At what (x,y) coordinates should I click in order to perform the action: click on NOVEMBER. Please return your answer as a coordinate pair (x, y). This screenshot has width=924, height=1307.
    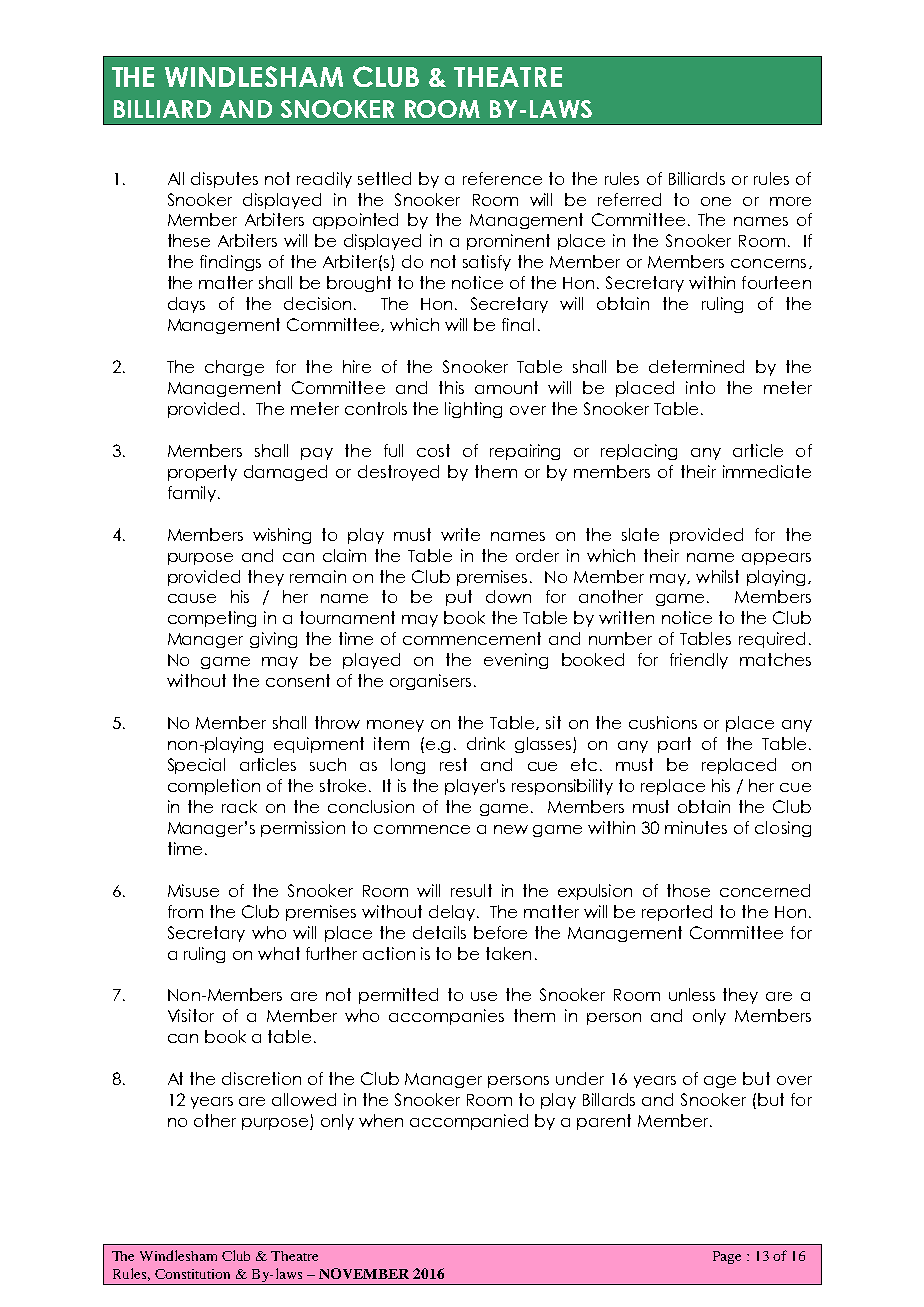
    Looking at the image, I should click on (364, 1273).
